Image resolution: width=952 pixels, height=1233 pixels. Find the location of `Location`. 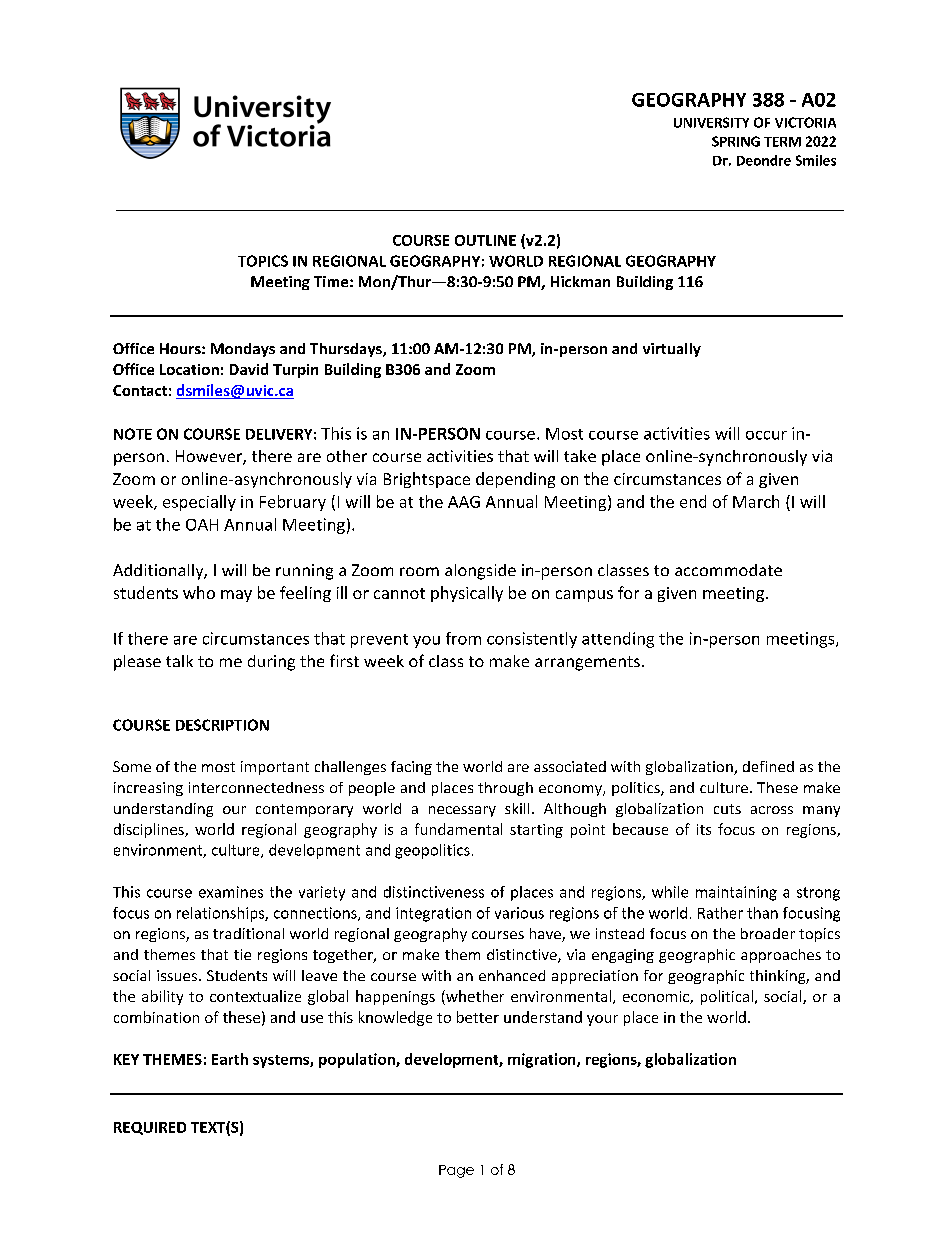

Location is located at coordinates (189, 369).
